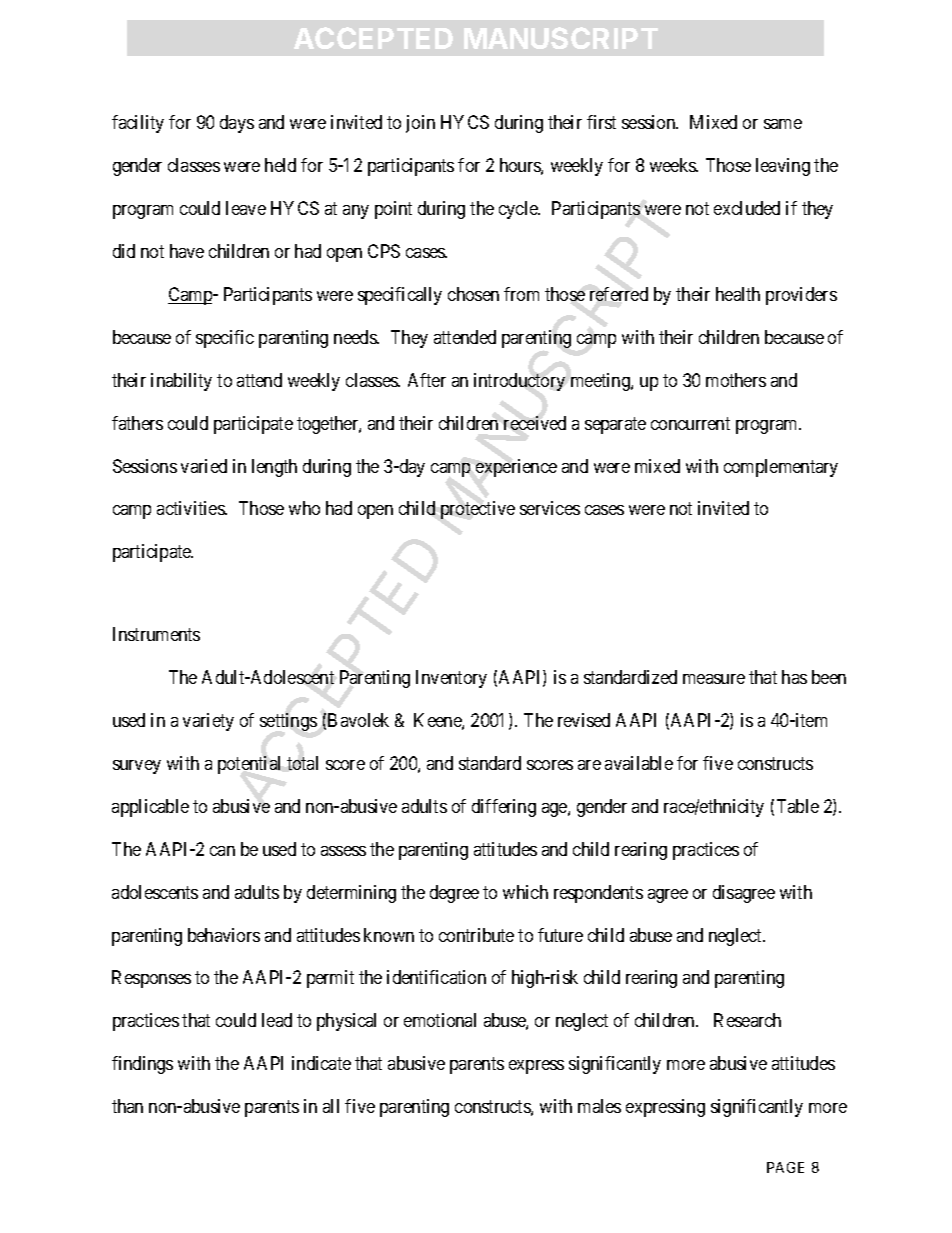 This screenshot has width=952, height=1233. Describe the element at coordinates (478, 510) in the screenshot. I see `protective` at that location.
